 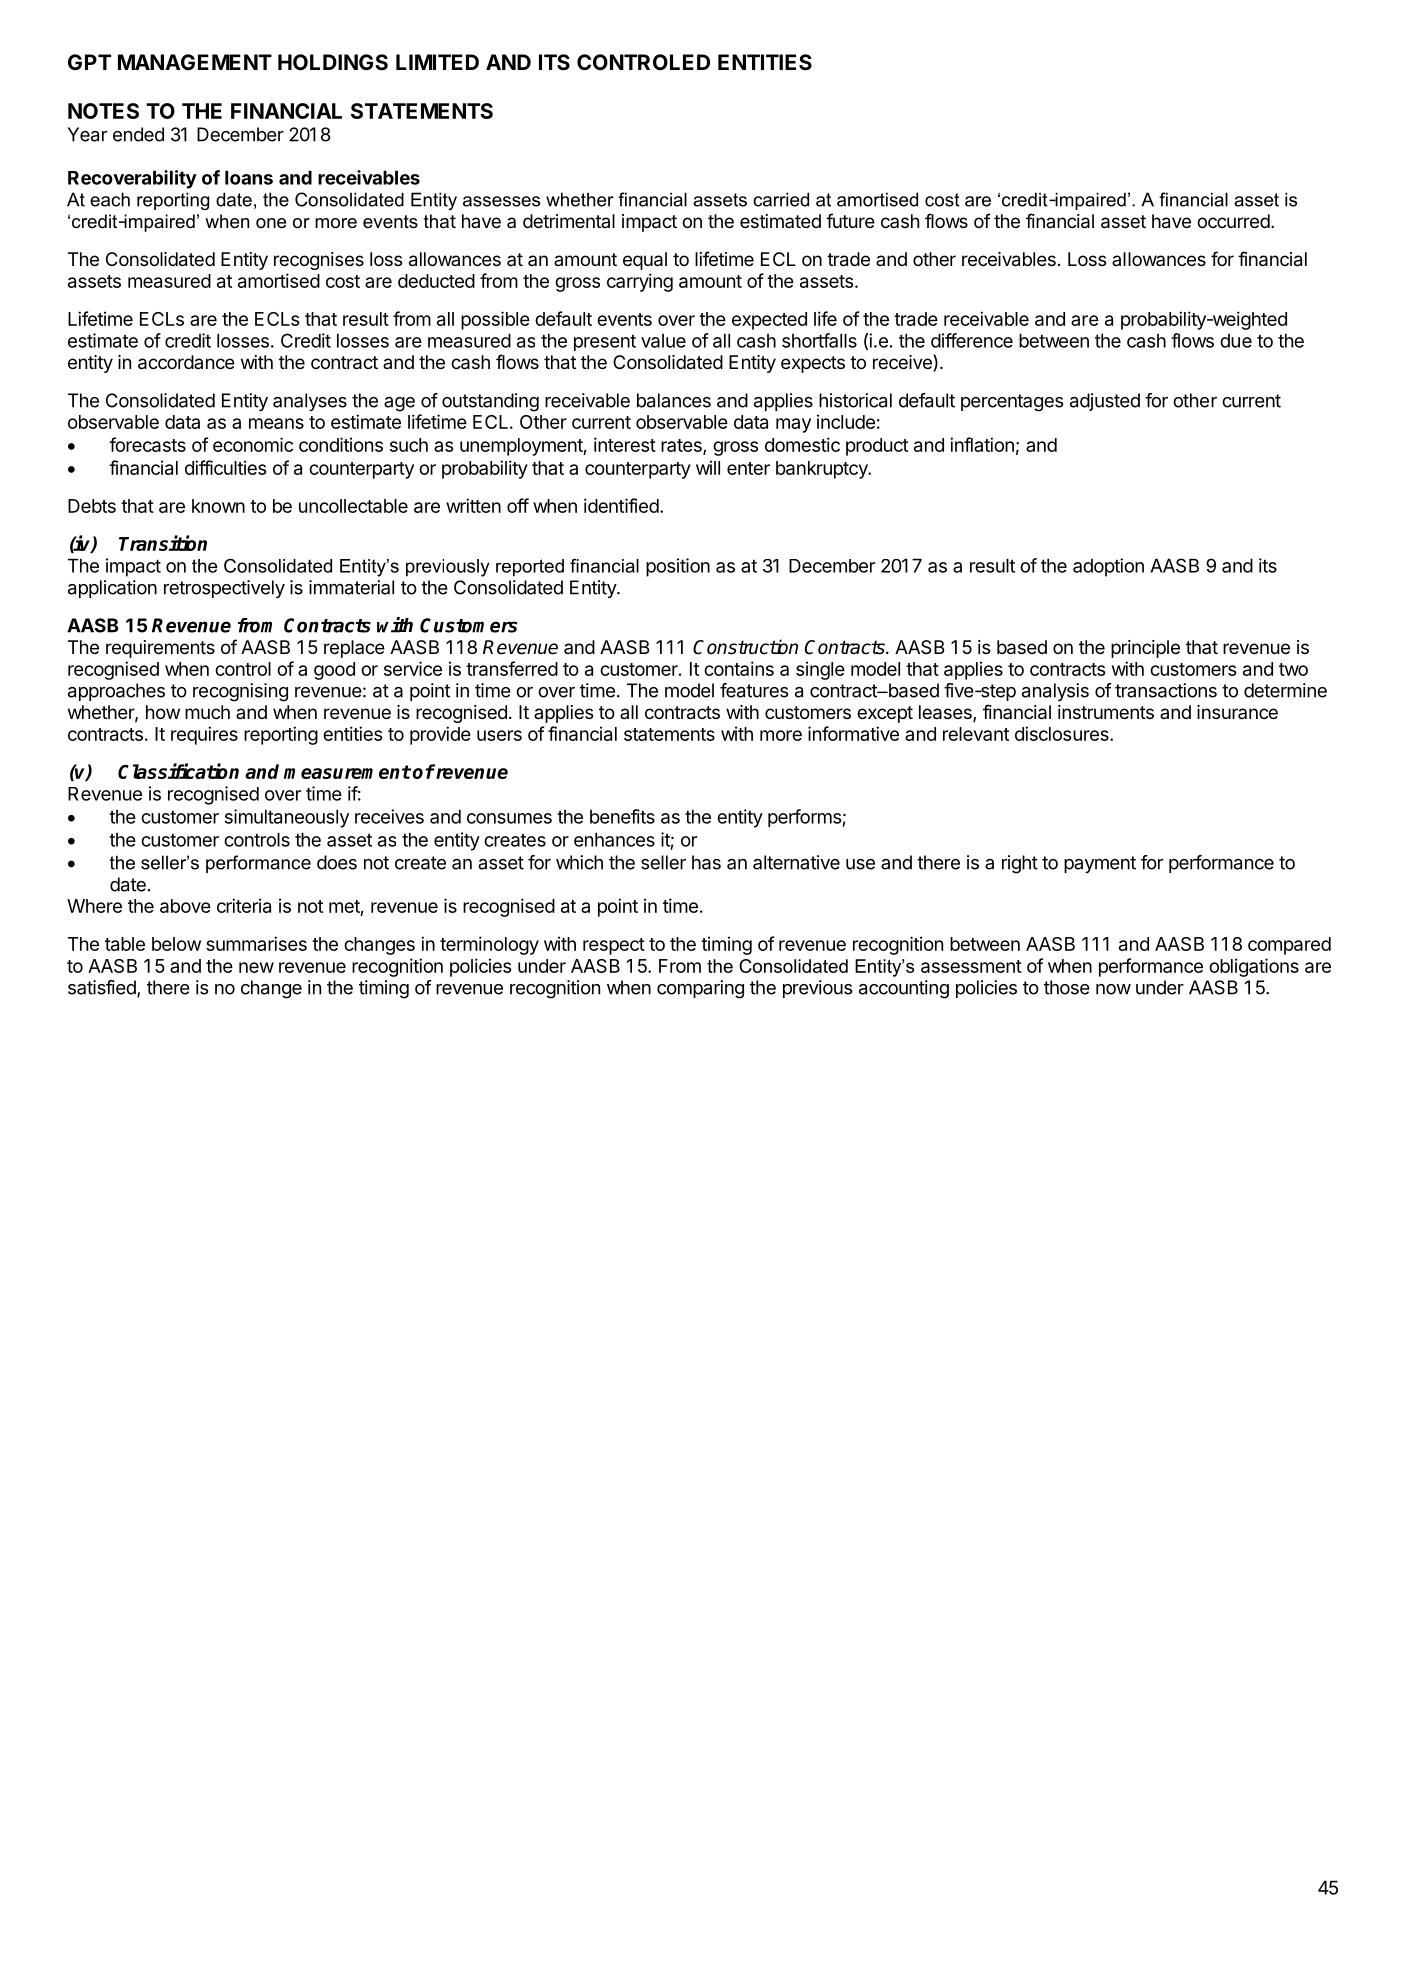 What do you see at coordinates (437, 62) in the screenshot?
I see `LIMITED` at bounding box center [437, 62].
